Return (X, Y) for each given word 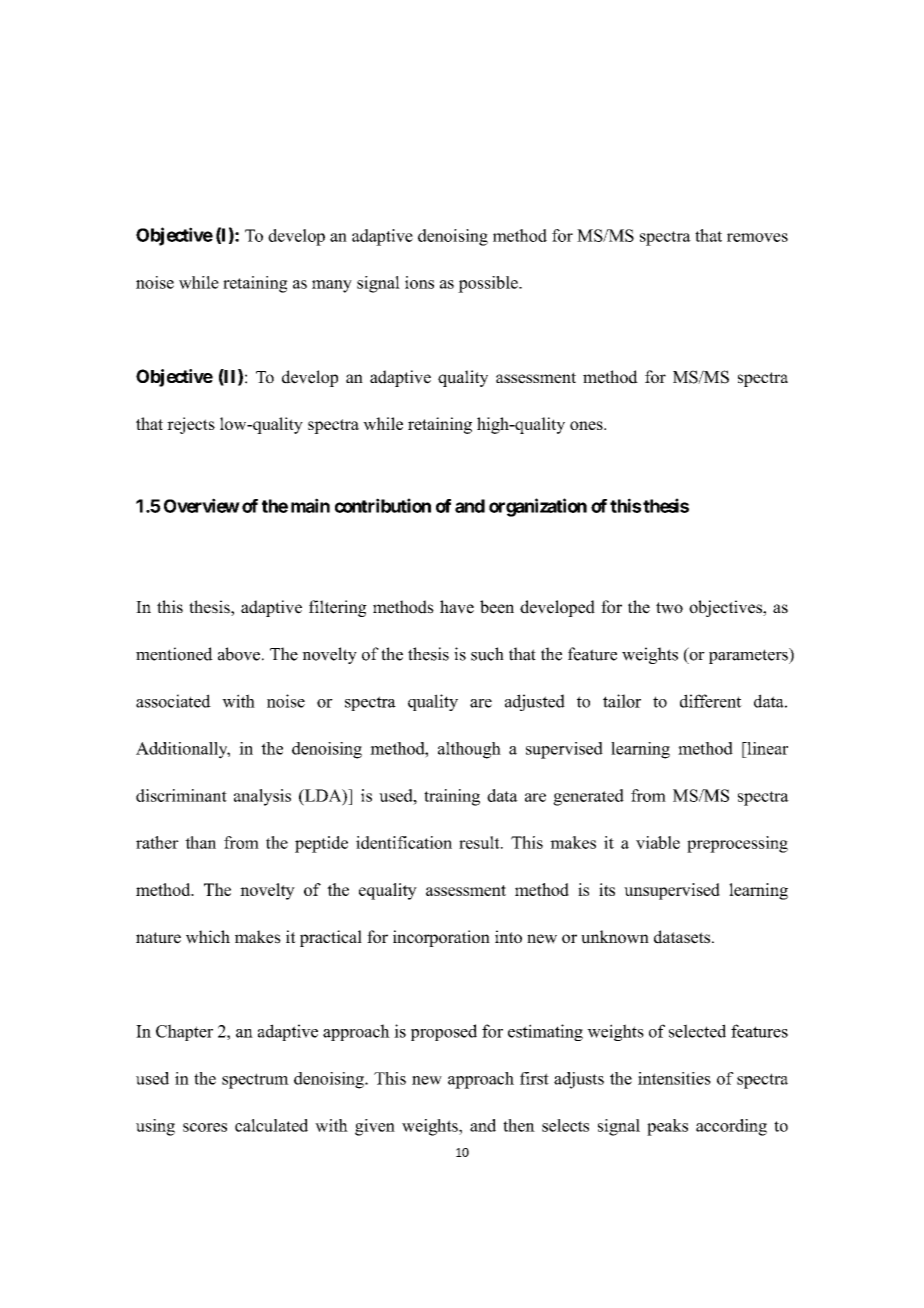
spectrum (255, 1081)
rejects (191, 425)
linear (766, 748)
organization (538, 507)
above (239, 654)
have (457, 607)
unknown (615, 937)
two (669, 608)
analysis (262, 797)
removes (757, 237)
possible (489, 284)
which (208, 937)
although (469, 750)
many (332, 286)
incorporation (441, 938)
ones (587, 425)
